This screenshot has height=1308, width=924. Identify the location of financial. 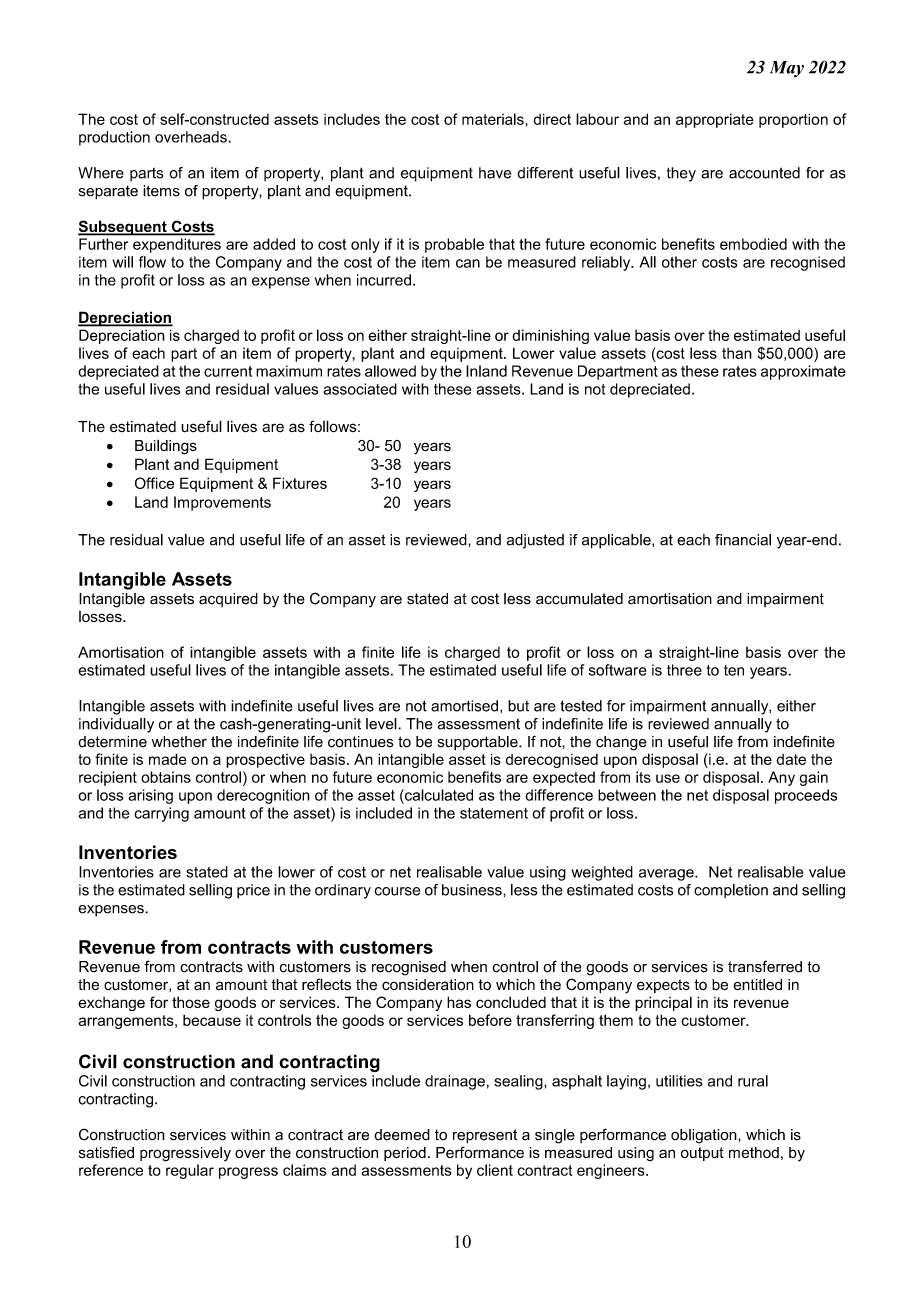
(743, 540).
